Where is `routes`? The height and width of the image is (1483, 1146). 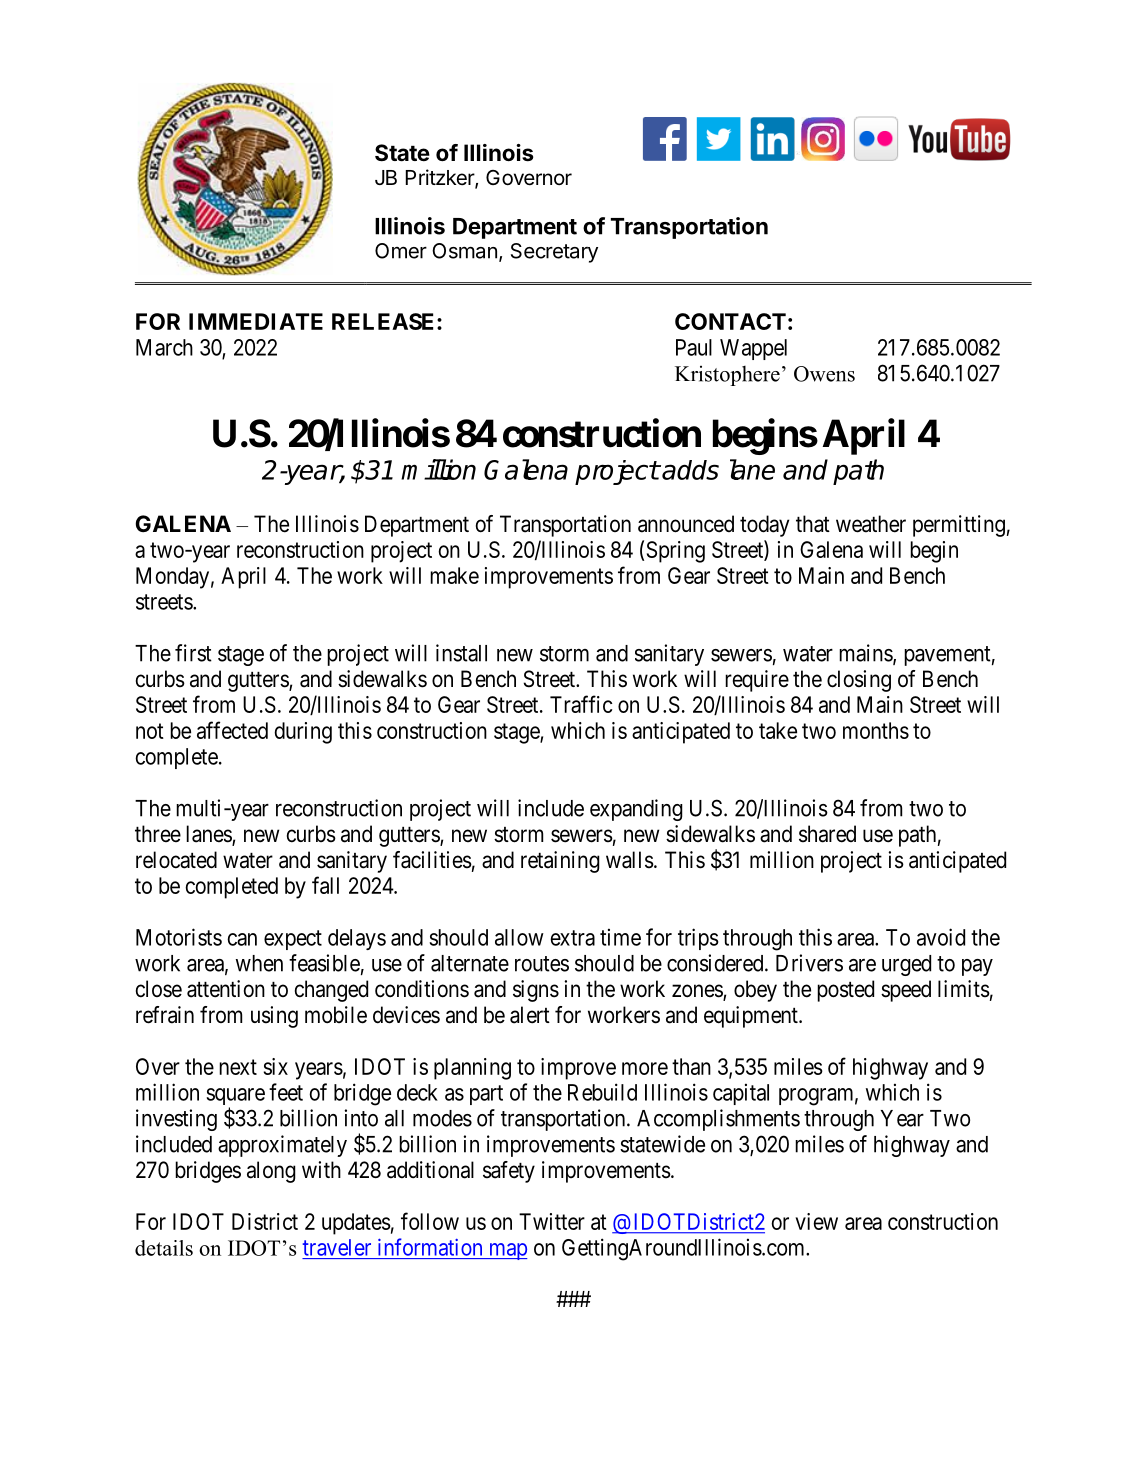 routes is located at coordinates (542, 964).
